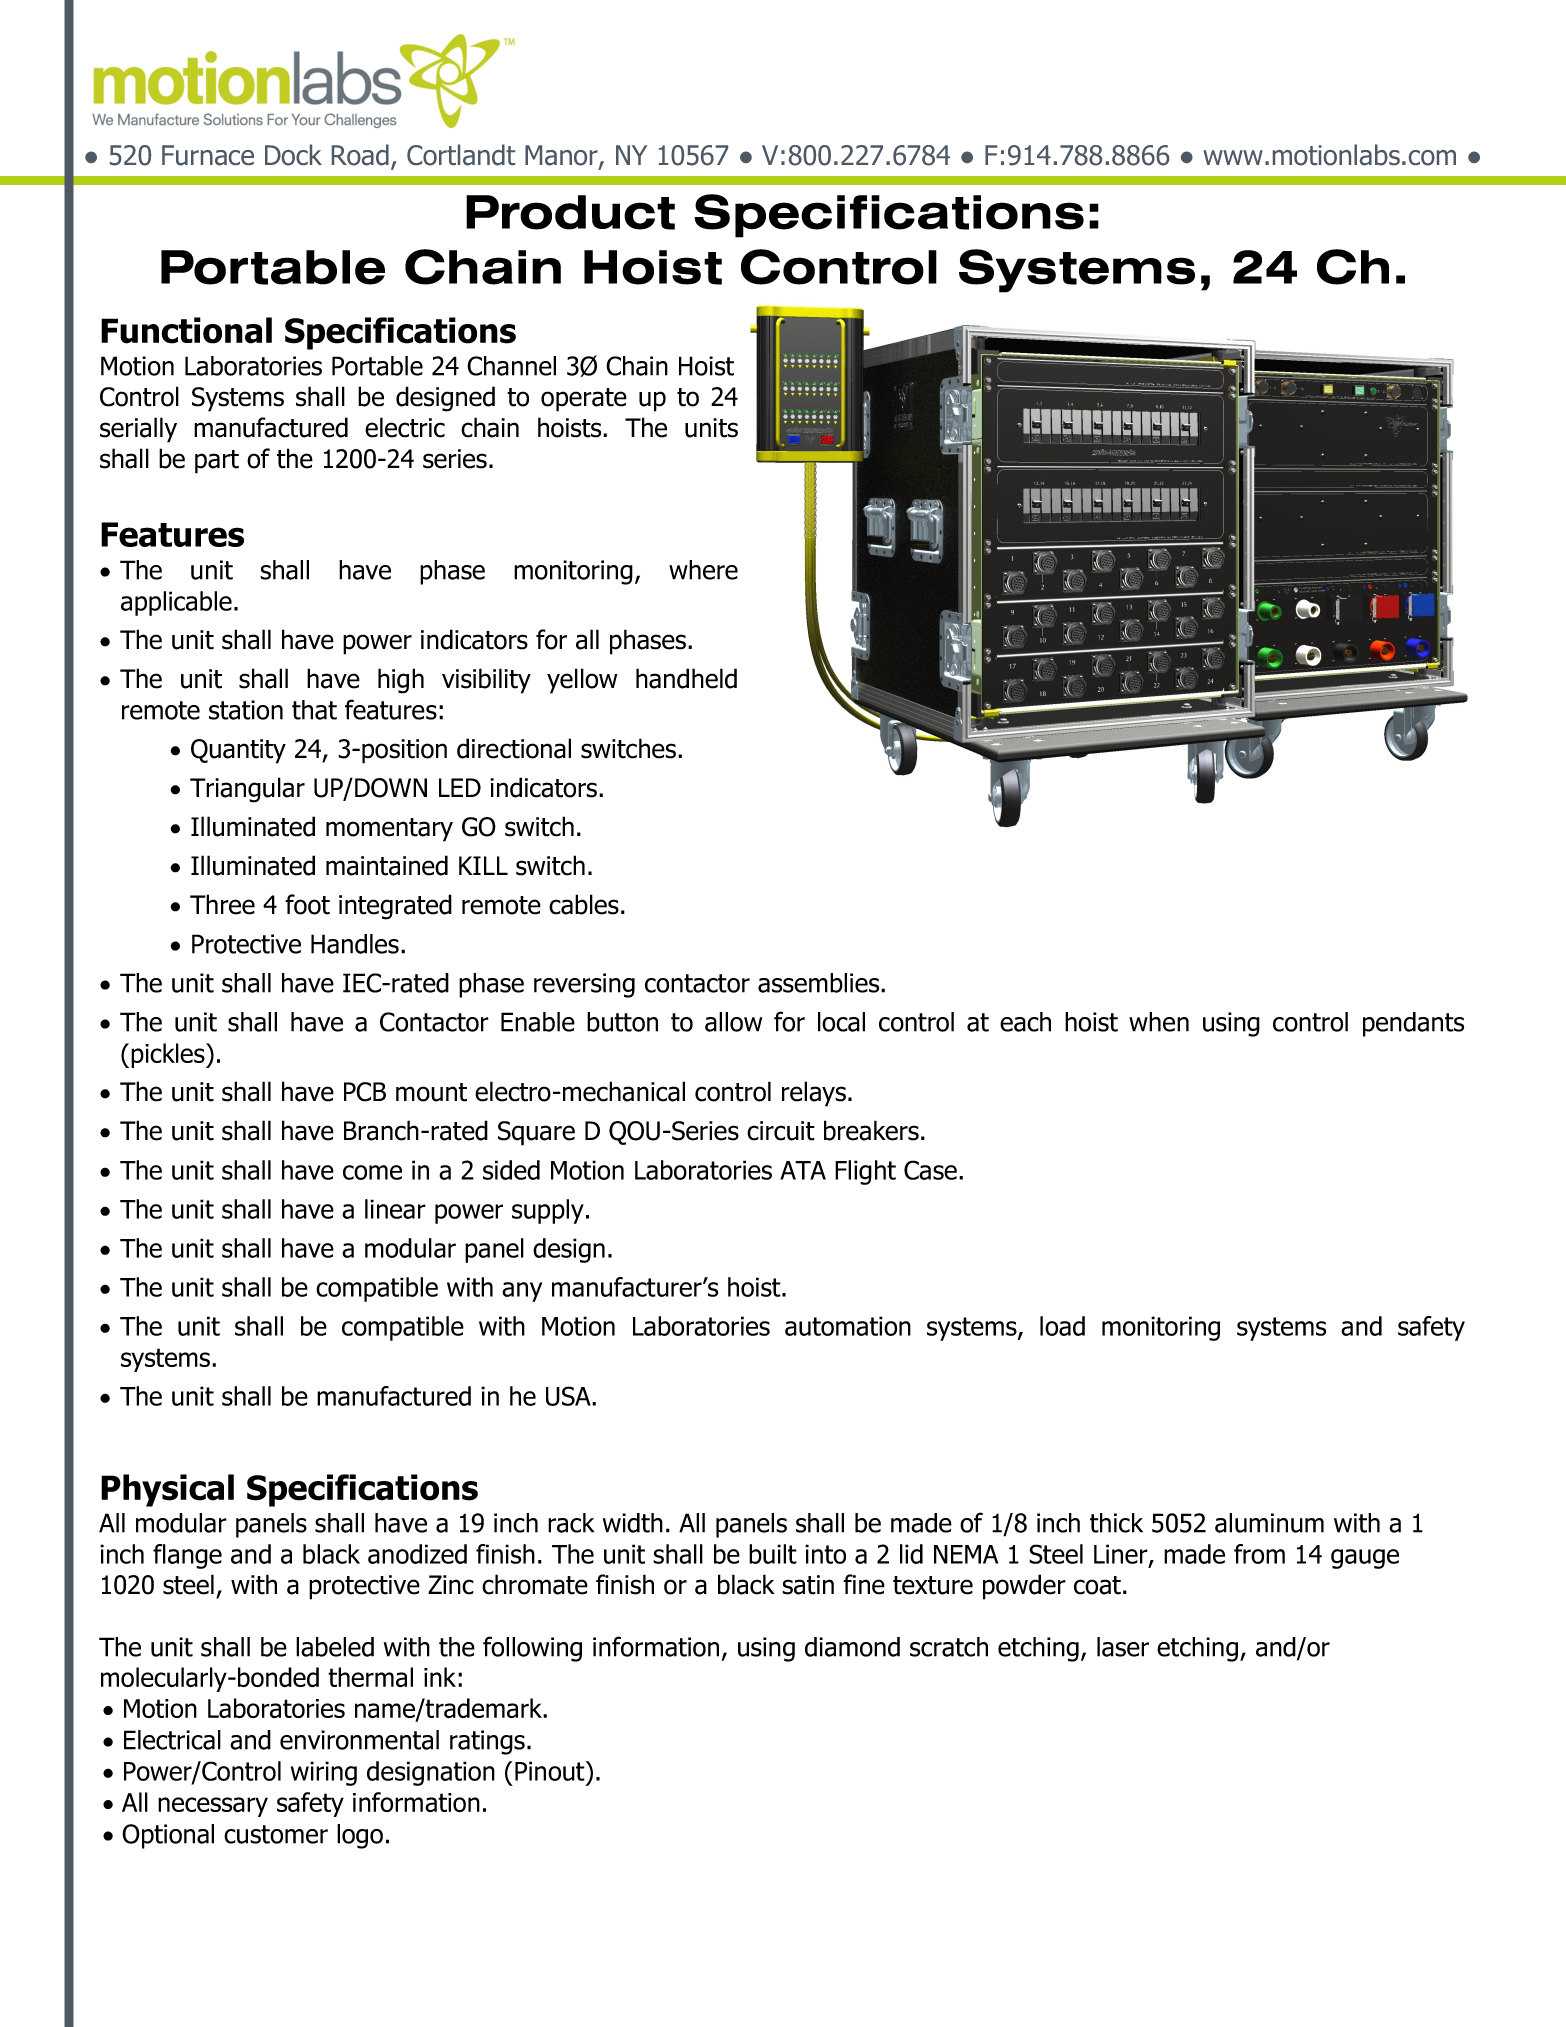  Describe the element at coordinates (551, 1771) in the screenshot. I see `Pinout` at that location.
